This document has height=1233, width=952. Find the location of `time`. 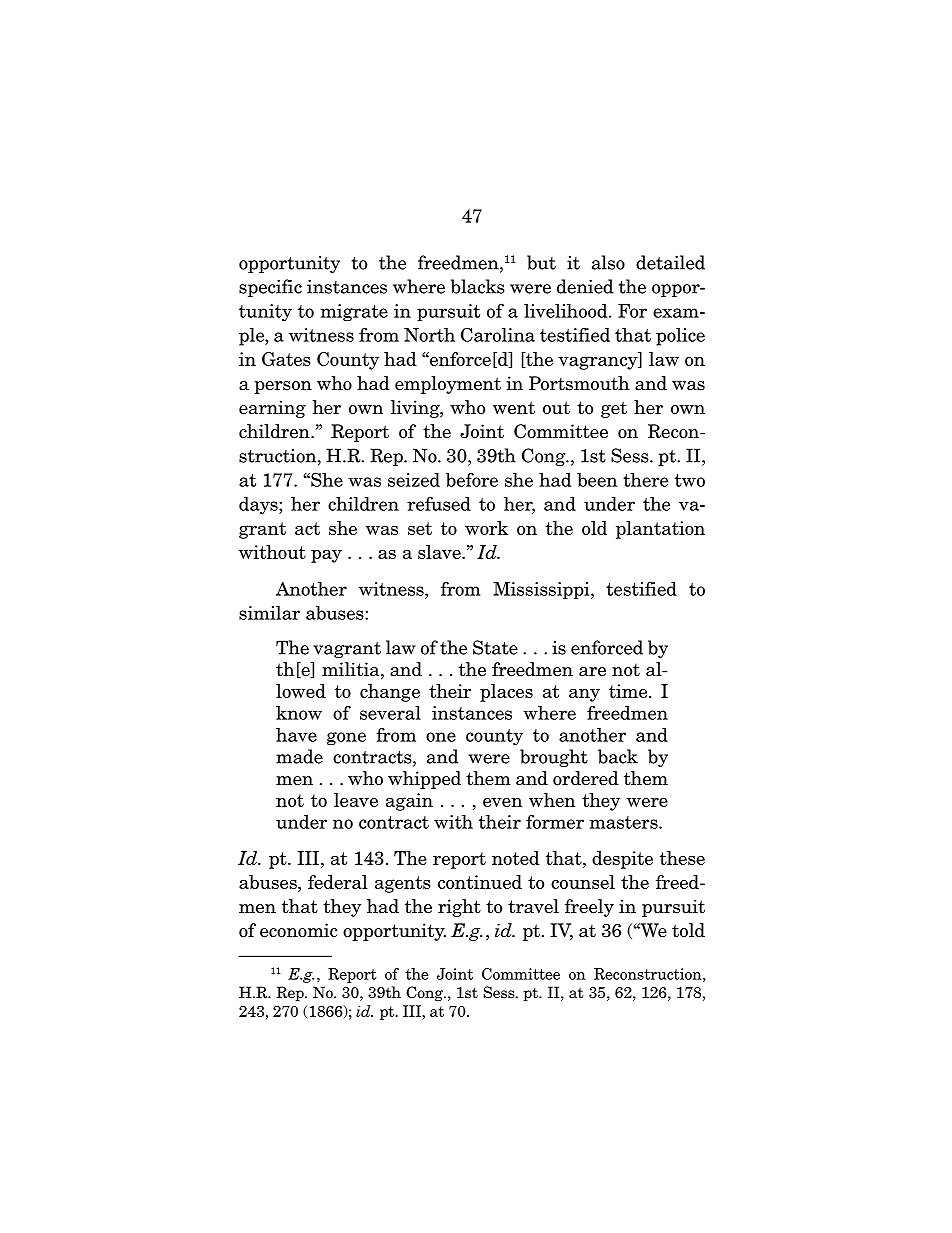

time is located at coordinates (629, 691).
